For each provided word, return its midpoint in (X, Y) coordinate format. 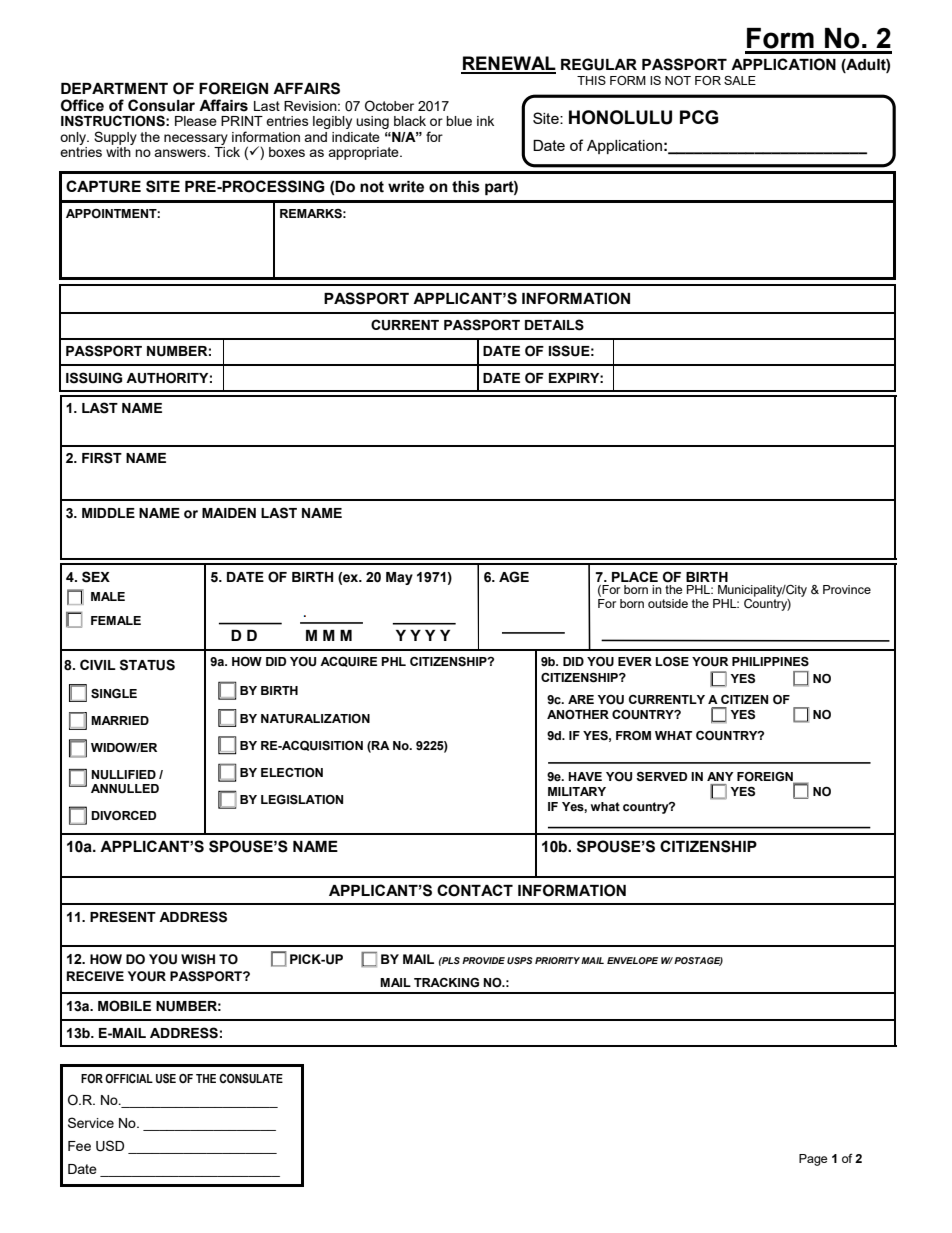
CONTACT (475, 890)
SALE (740, 80)
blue (459, 121)
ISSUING (94, 378)
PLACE (635, 576)
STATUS (147, 665)
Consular (161, 105)
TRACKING (446, 982)
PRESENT (123, 917)
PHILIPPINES (770, 662)
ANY (720, 776)
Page (813, 1160)
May (399, 578)
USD (110, 1146)
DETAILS (554, 325)
